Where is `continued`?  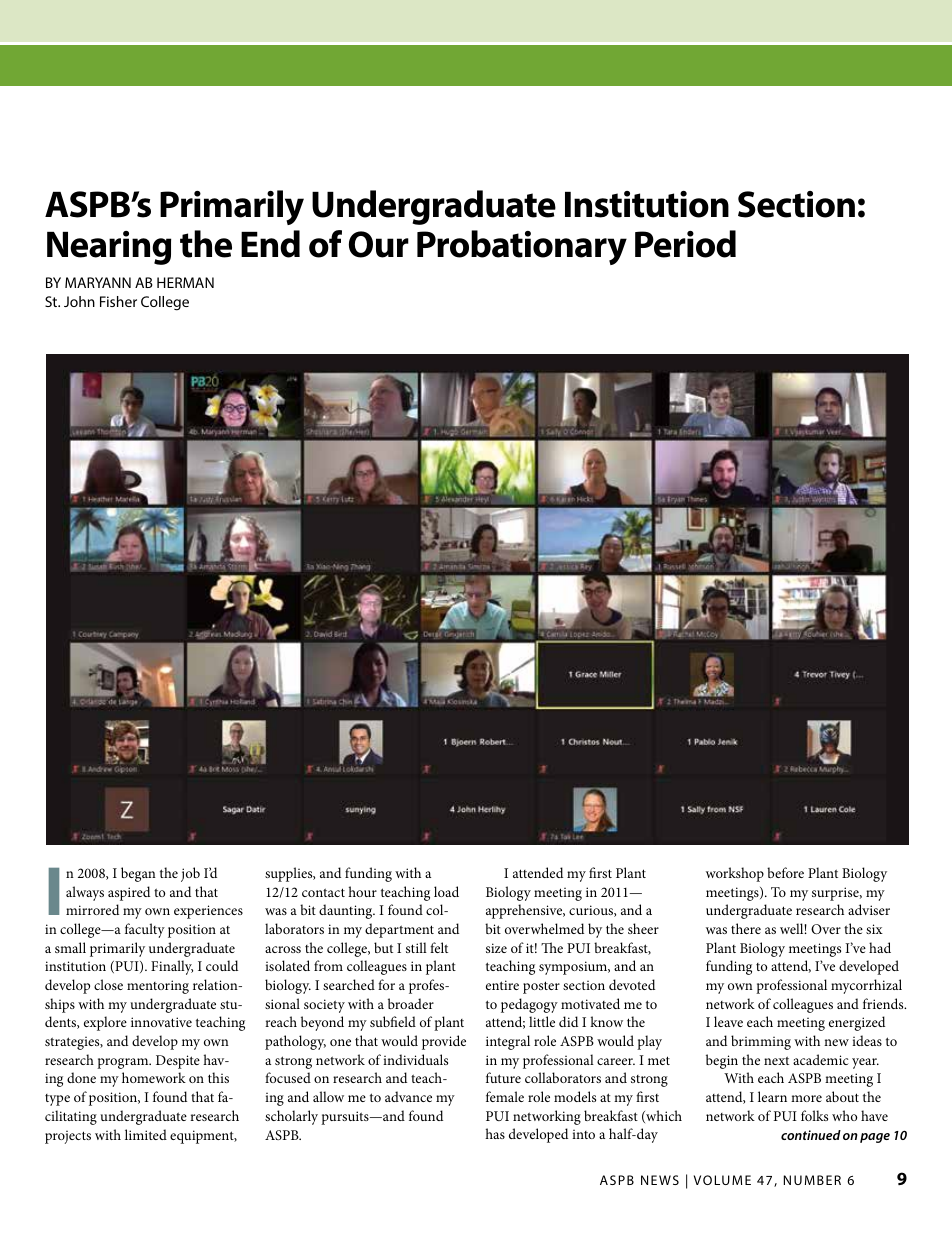
continued is located at coordinates (811, 1135).
